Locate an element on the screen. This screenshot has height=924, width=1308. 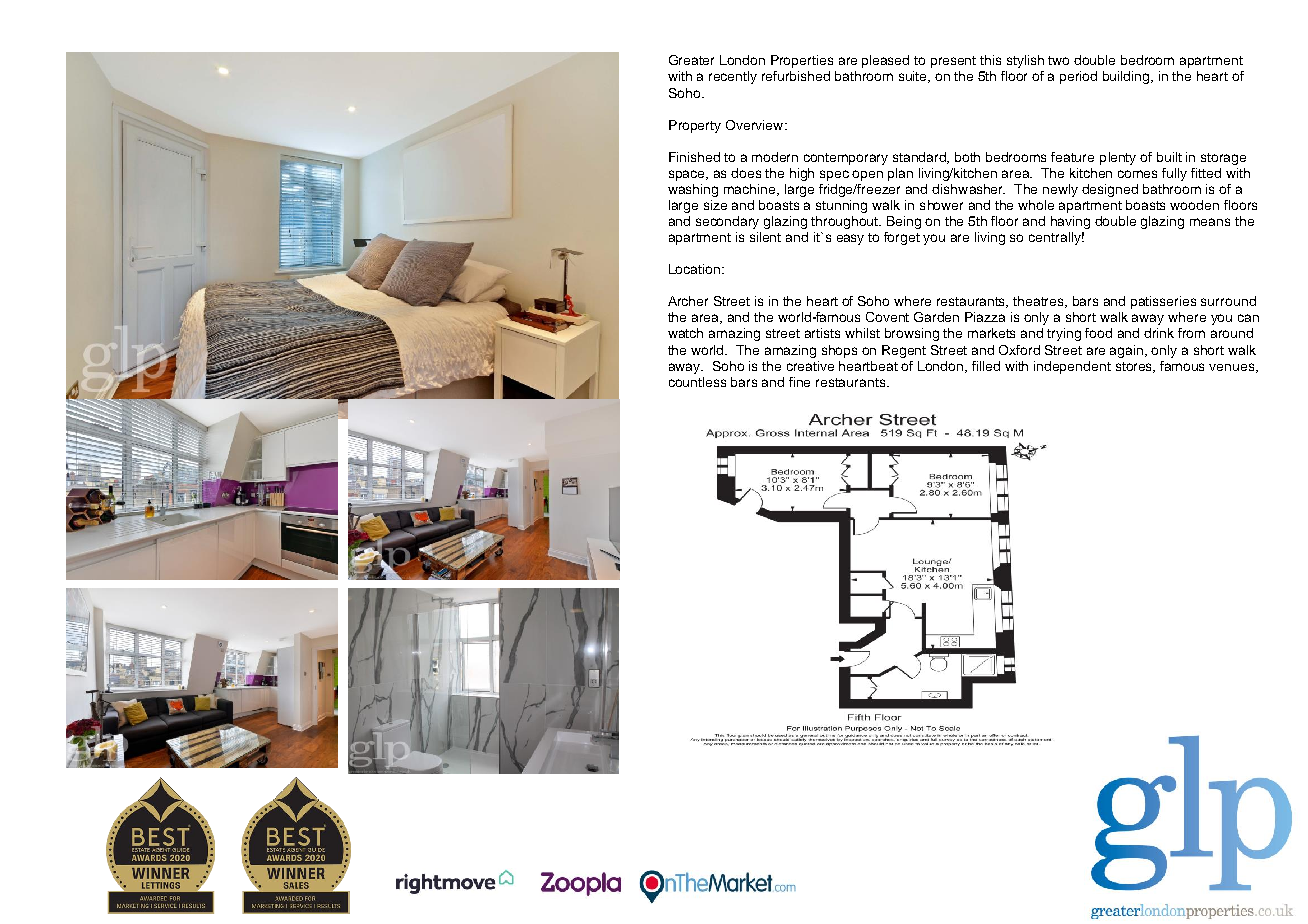
Location is located at coordinates (696, 269).
